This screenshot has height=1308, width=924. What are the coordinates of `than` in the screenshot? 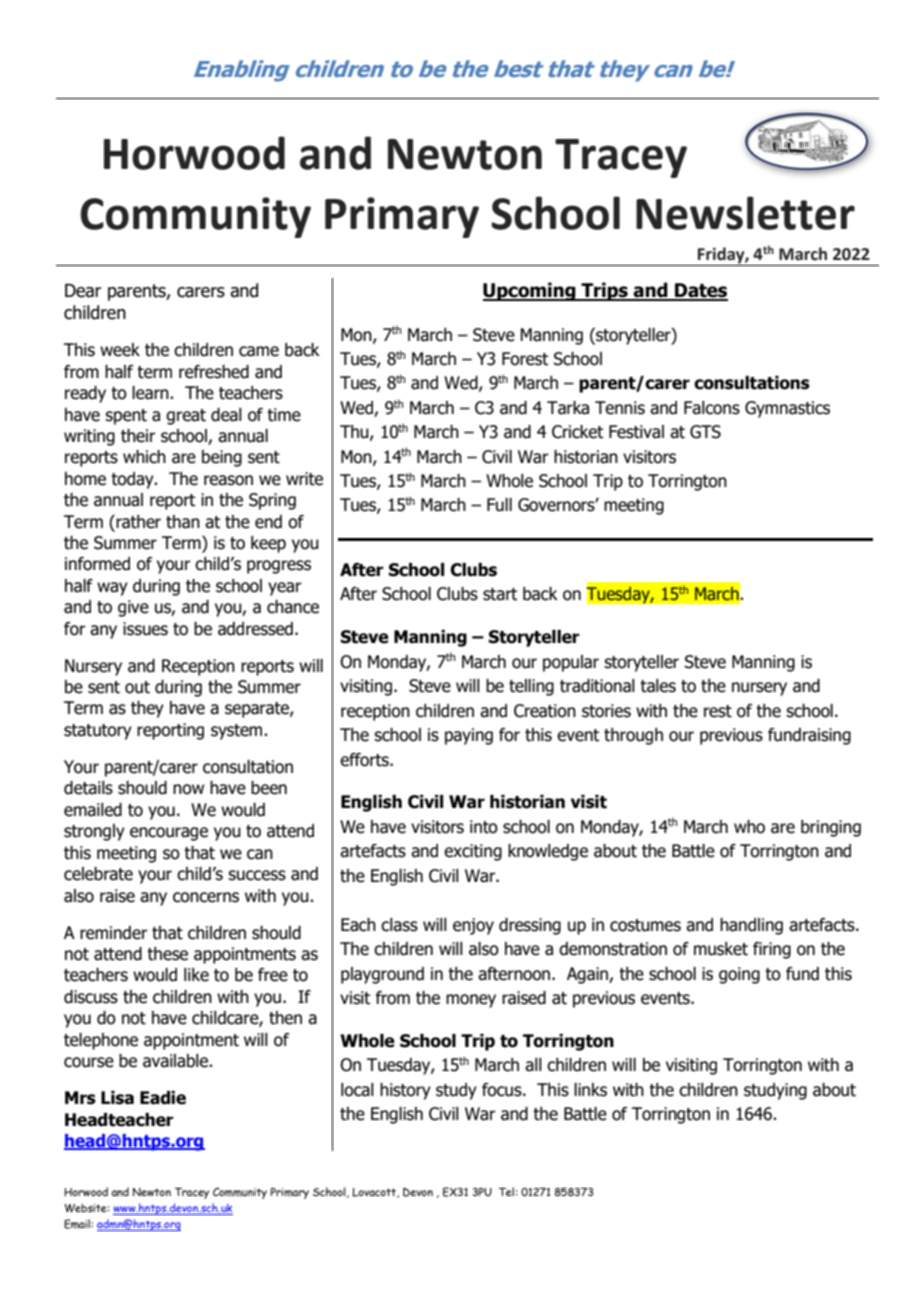 It's located at (183, 522).
